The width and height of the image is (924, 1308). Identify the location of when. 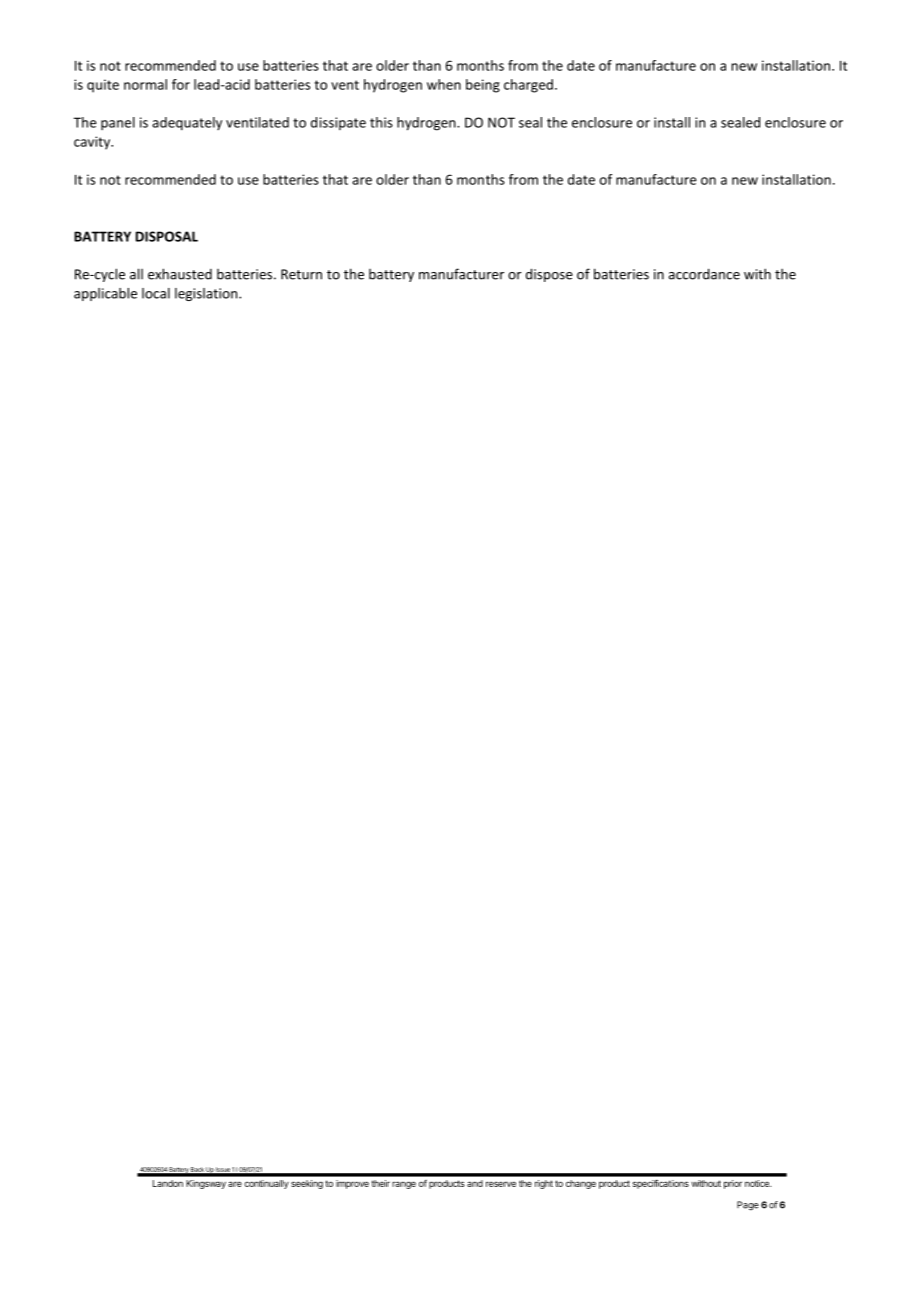
(444, 84).
